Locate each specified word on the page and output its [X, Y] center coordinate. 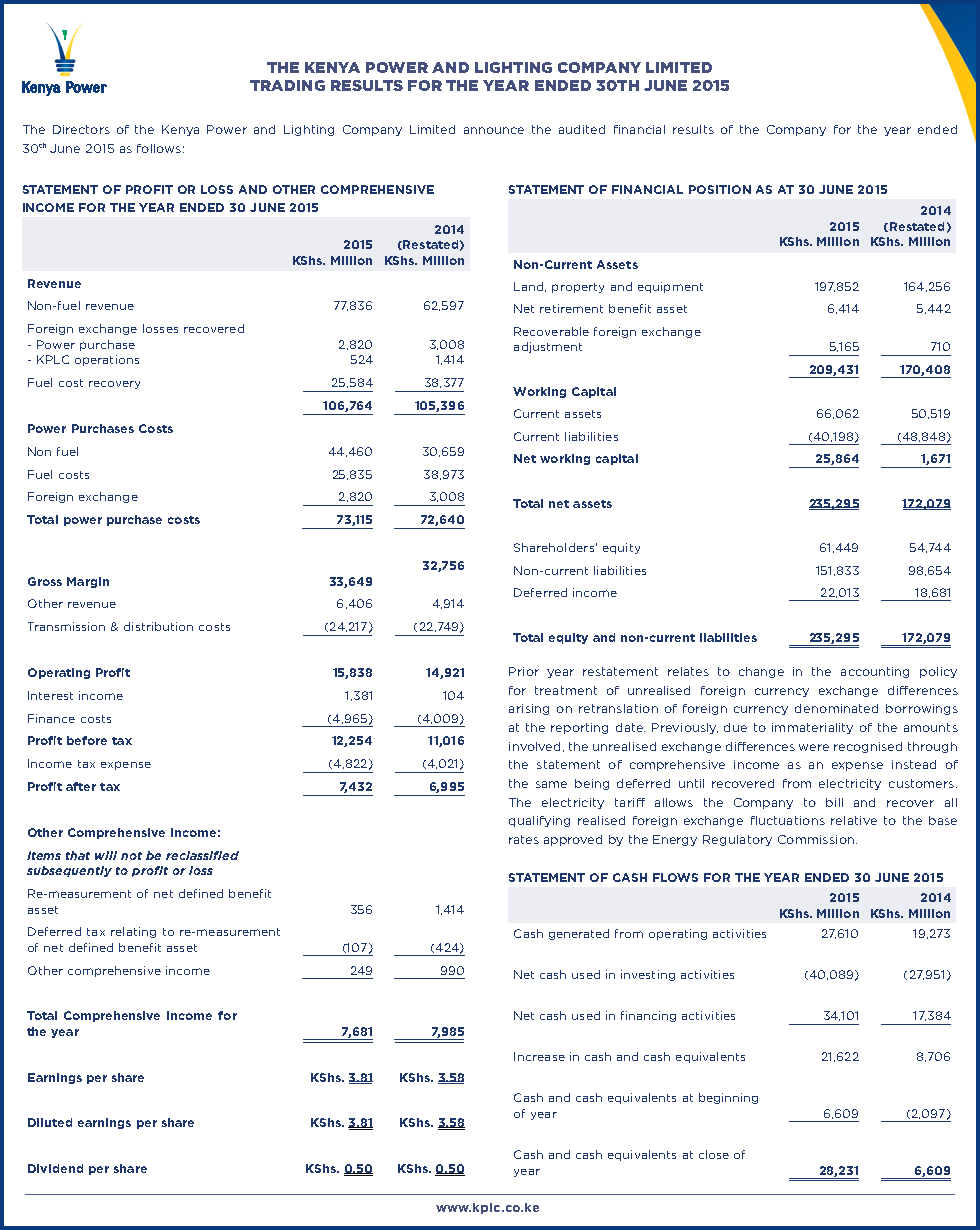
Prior [524, 671]
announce [494, 130]
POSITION [720, 189]
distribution [158, 626]
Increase [539, 1056]
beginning [728, 1098]
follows [159, 148]
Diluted [50, 1122]
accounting [875, 672]
